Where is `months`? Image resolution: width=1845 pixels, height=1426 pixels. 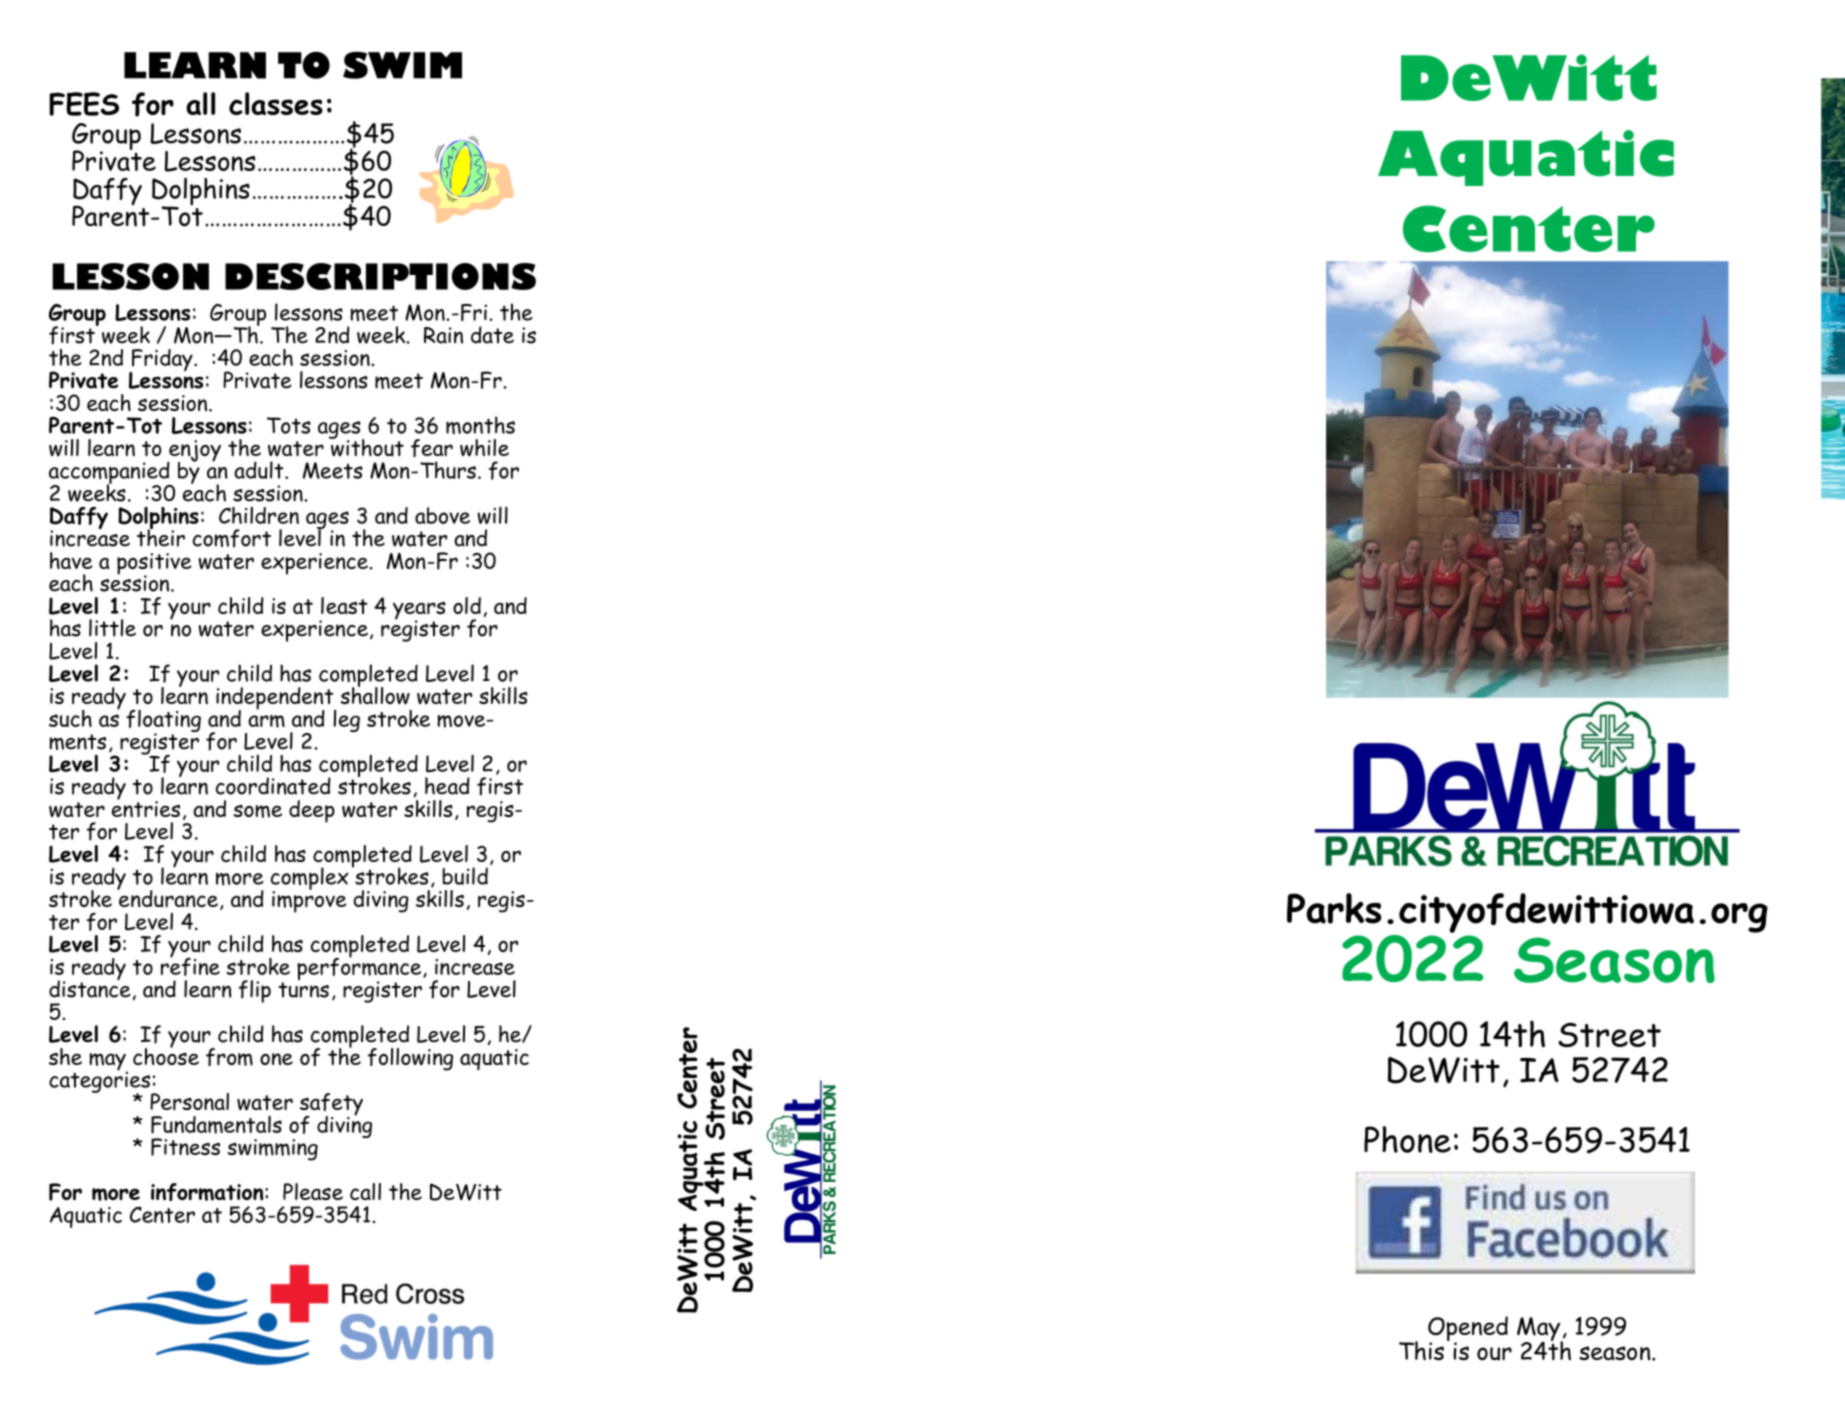
months is located at coordinates (480, 425).
